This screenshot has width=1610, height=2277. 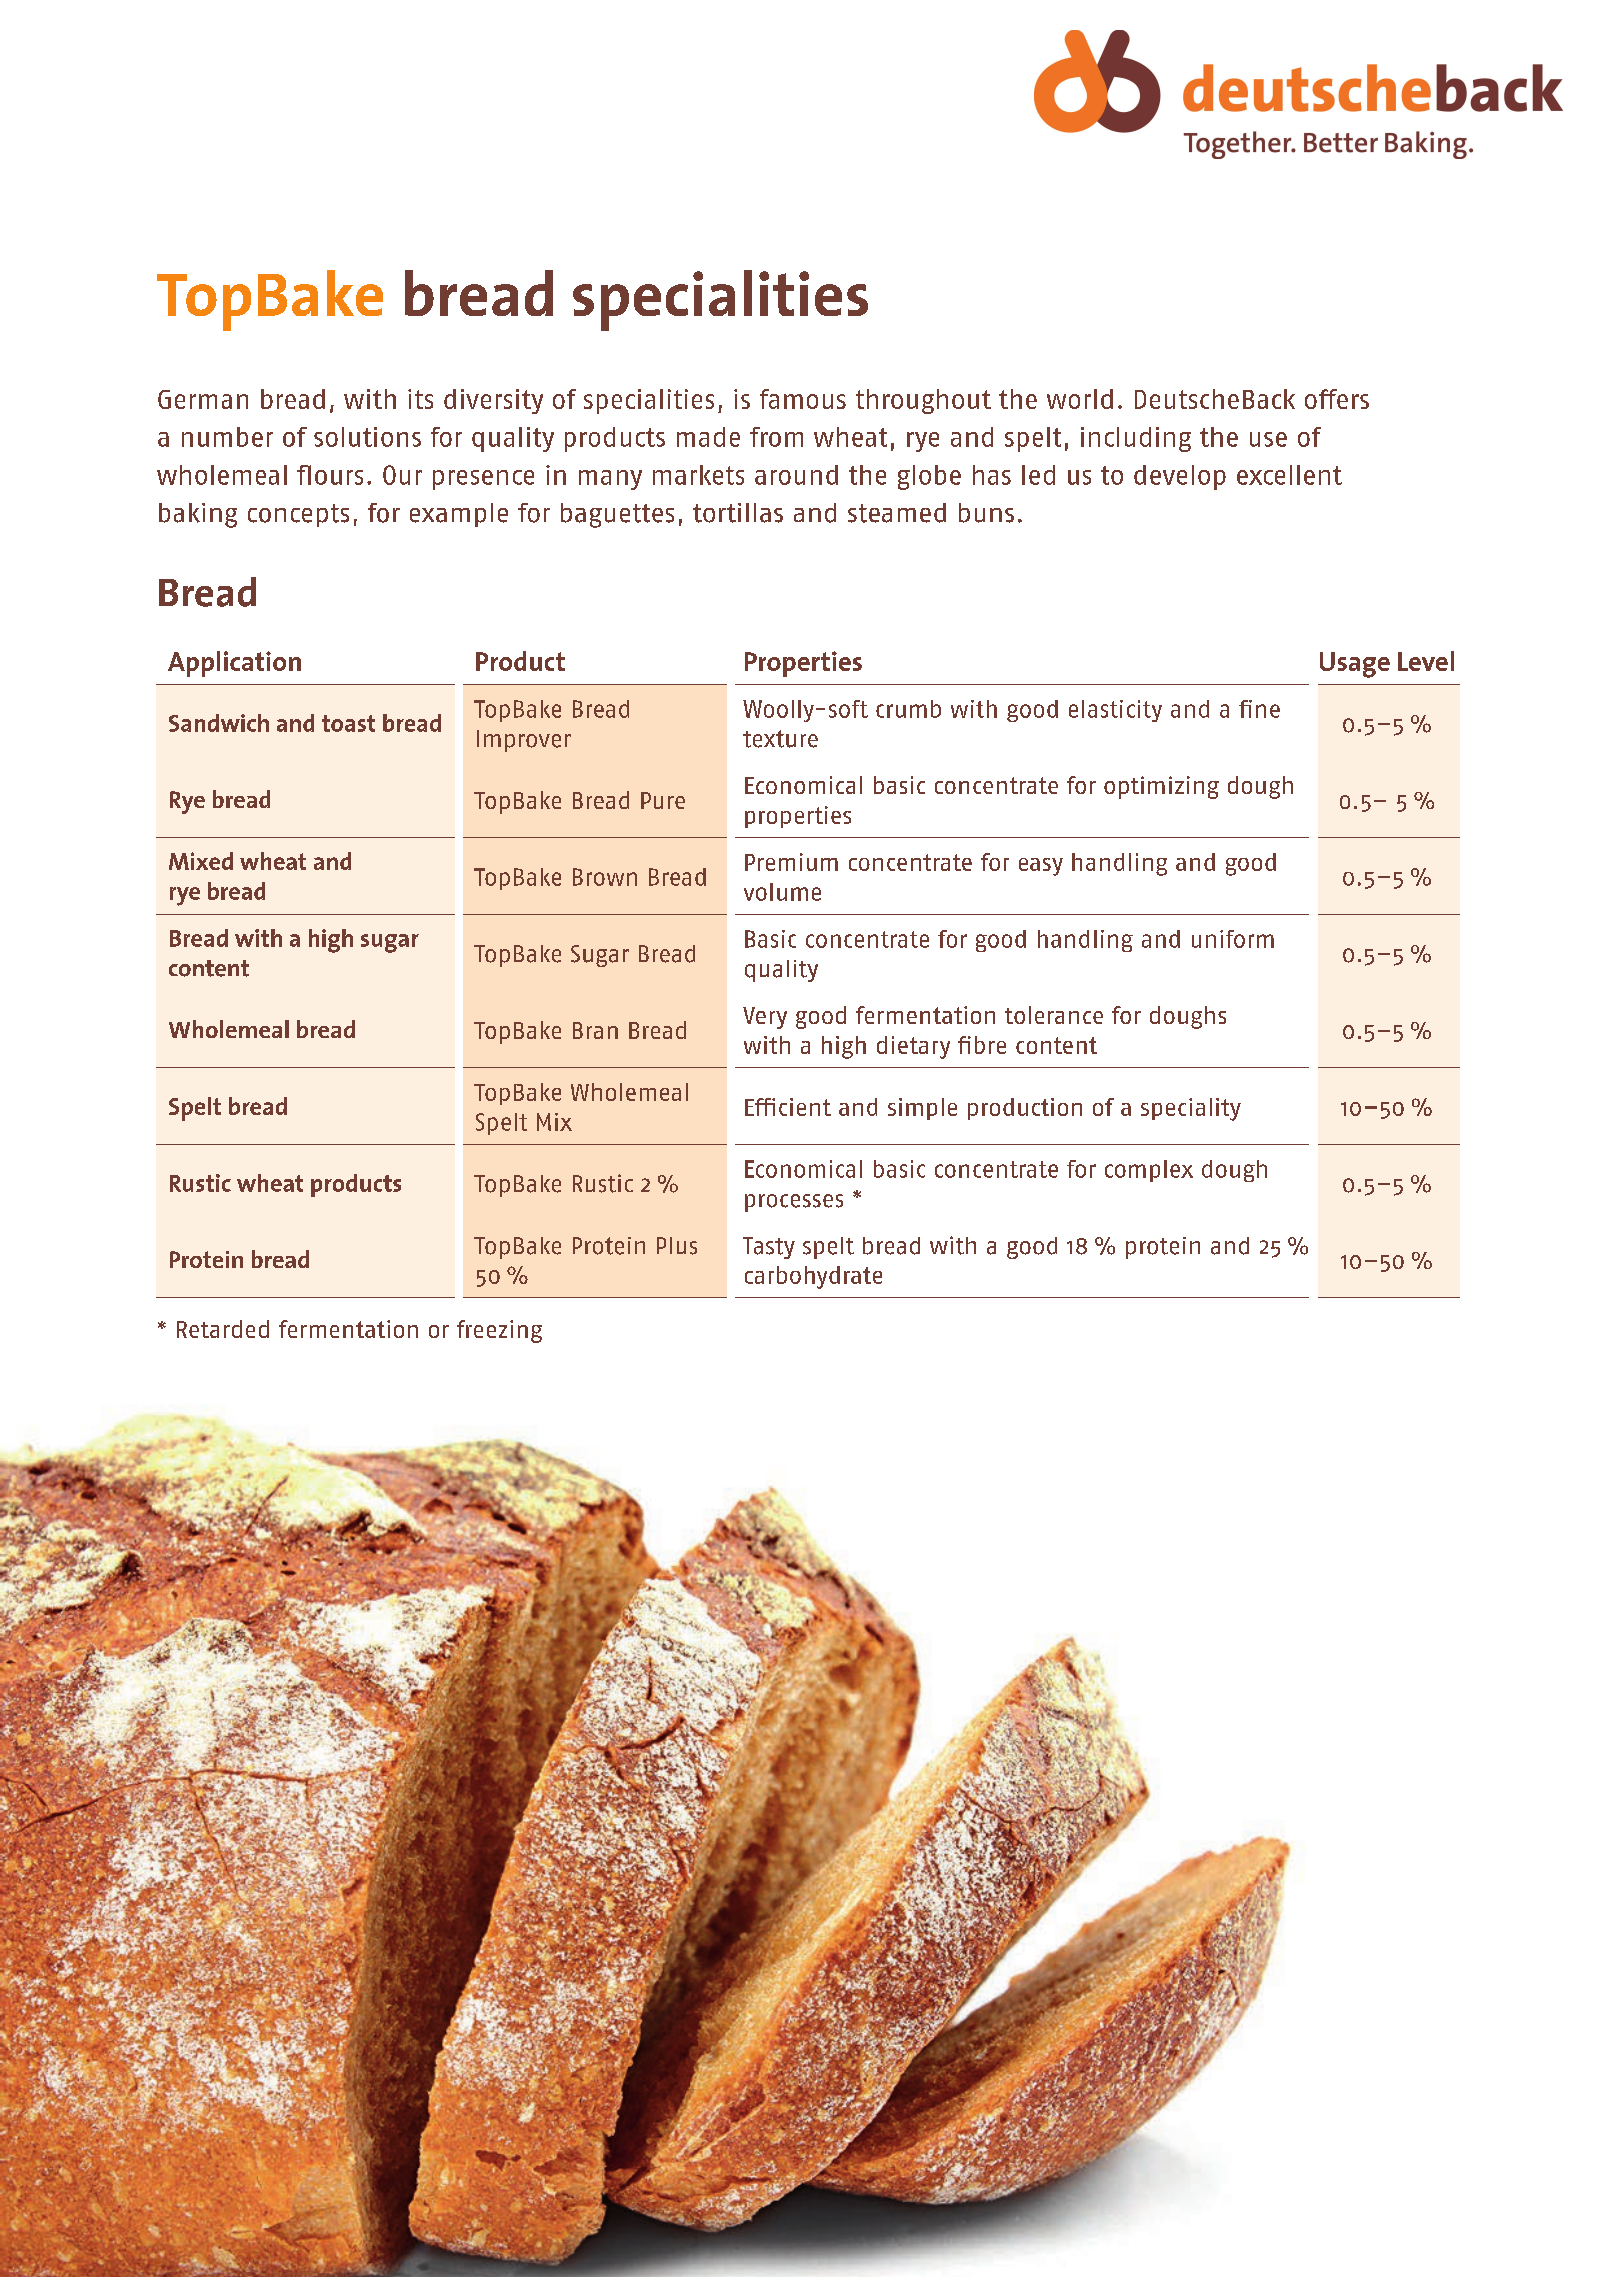 What do you see at coordinates (367, 437) in the screenshot?
I see `solutions` at bounding box center [367, 437].
